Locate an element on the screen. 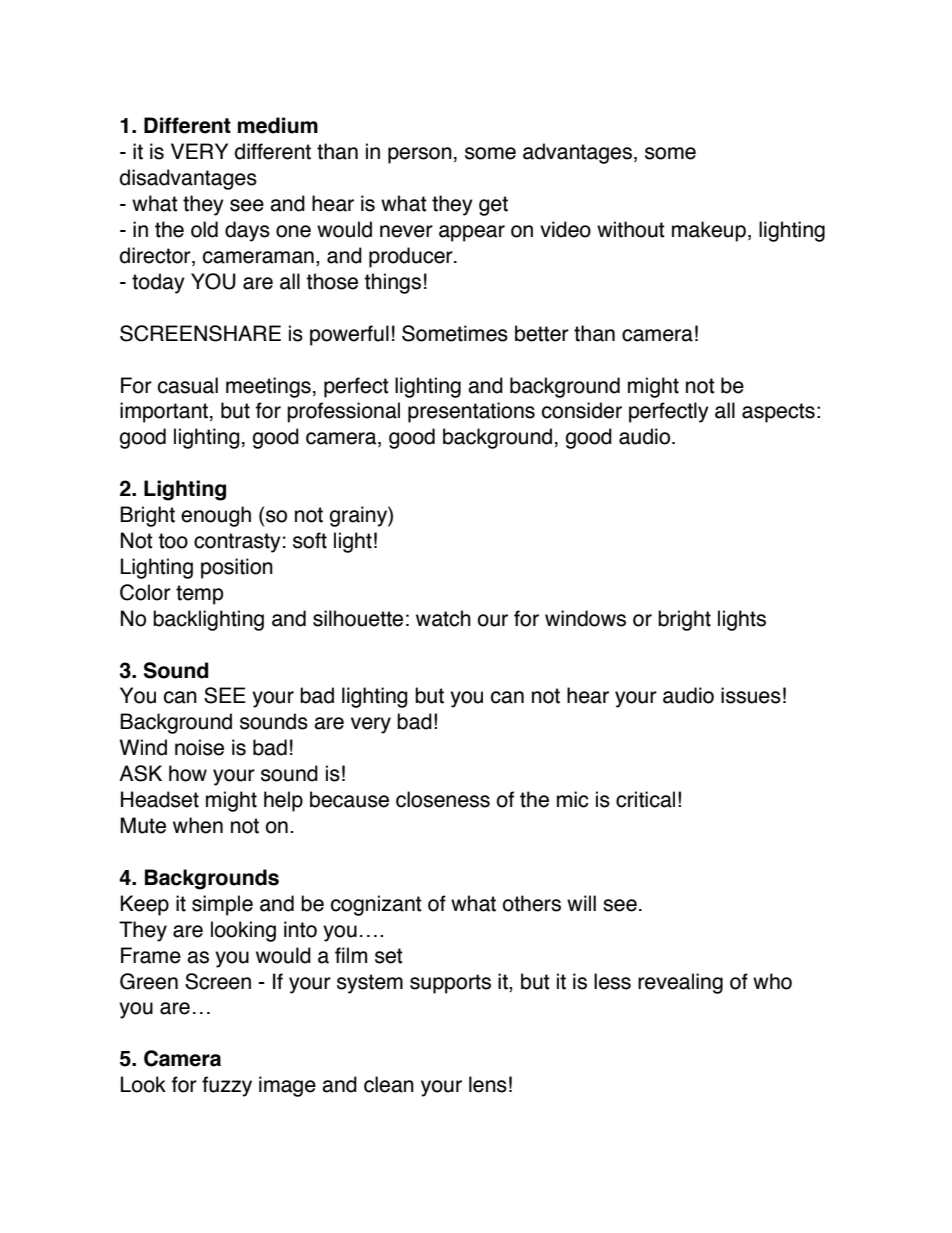 The width and height of the screenshot is (952, 1233). important is located at coordinates (164, 412).
